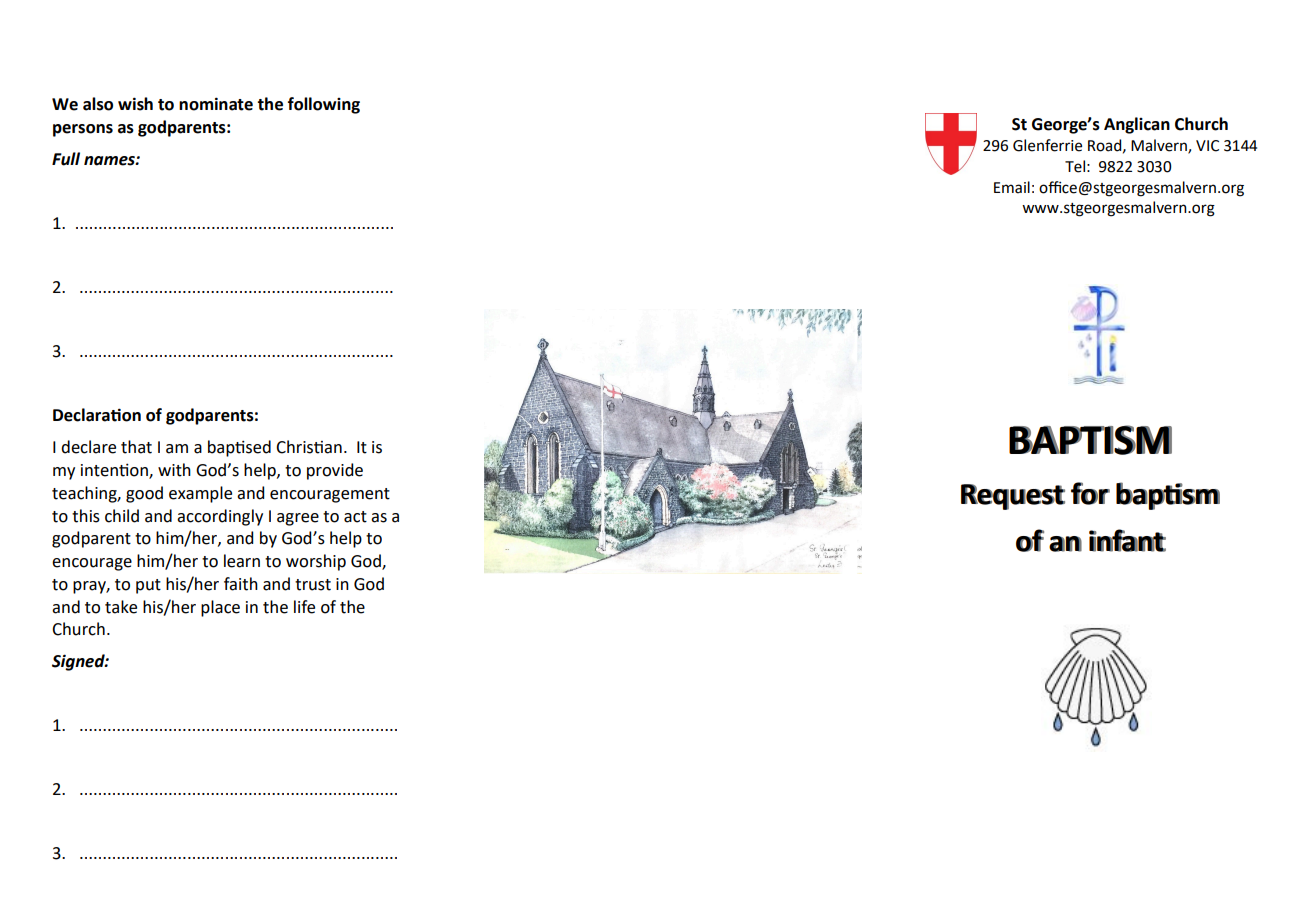 This screenshot has width=1308, height=924. I want to click on example, so click(200, 494).
